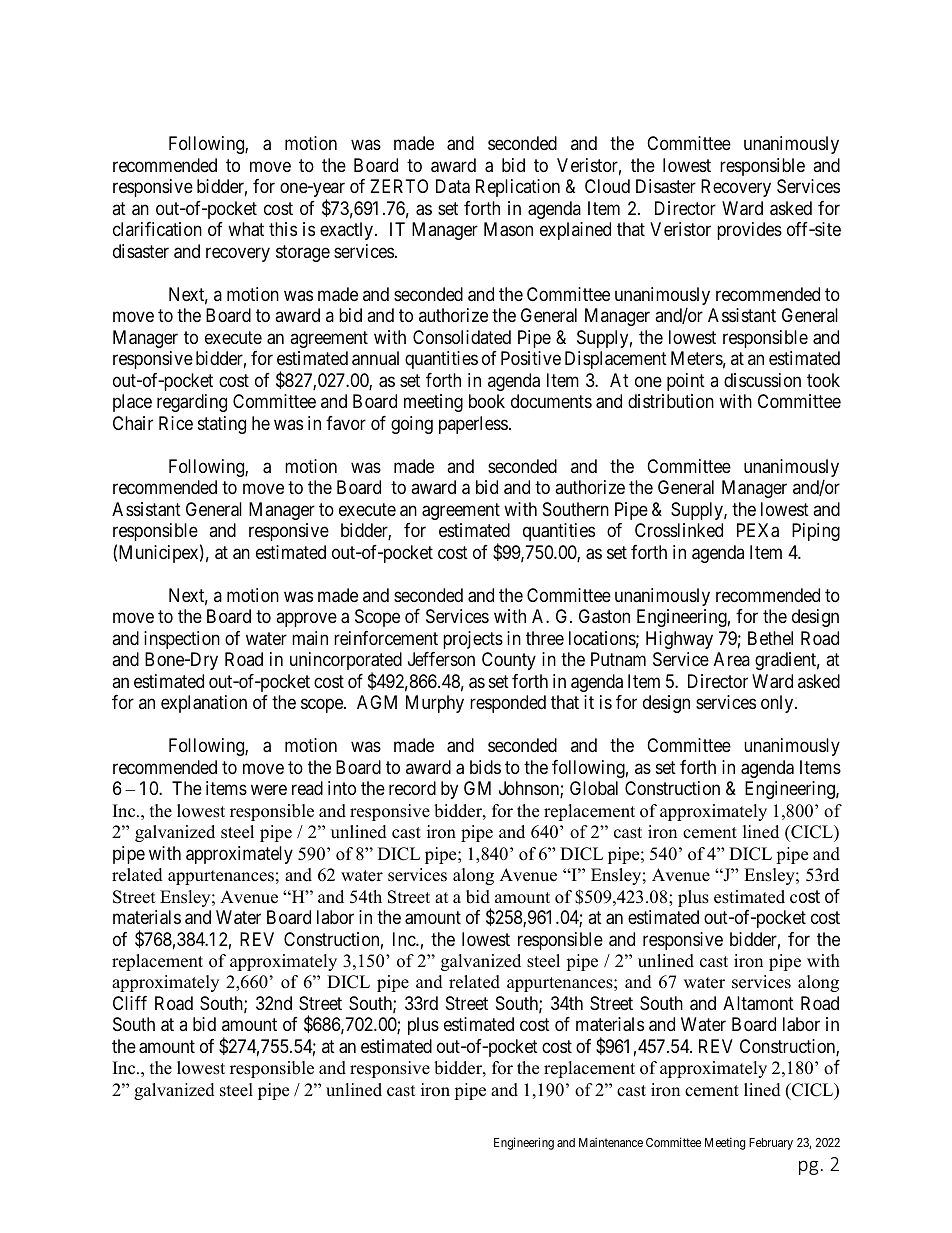 This image has width=952, height=1233. What do you see at coordinates (509, 661) in the image?
I see `County` at bounding box center [509, 661].
